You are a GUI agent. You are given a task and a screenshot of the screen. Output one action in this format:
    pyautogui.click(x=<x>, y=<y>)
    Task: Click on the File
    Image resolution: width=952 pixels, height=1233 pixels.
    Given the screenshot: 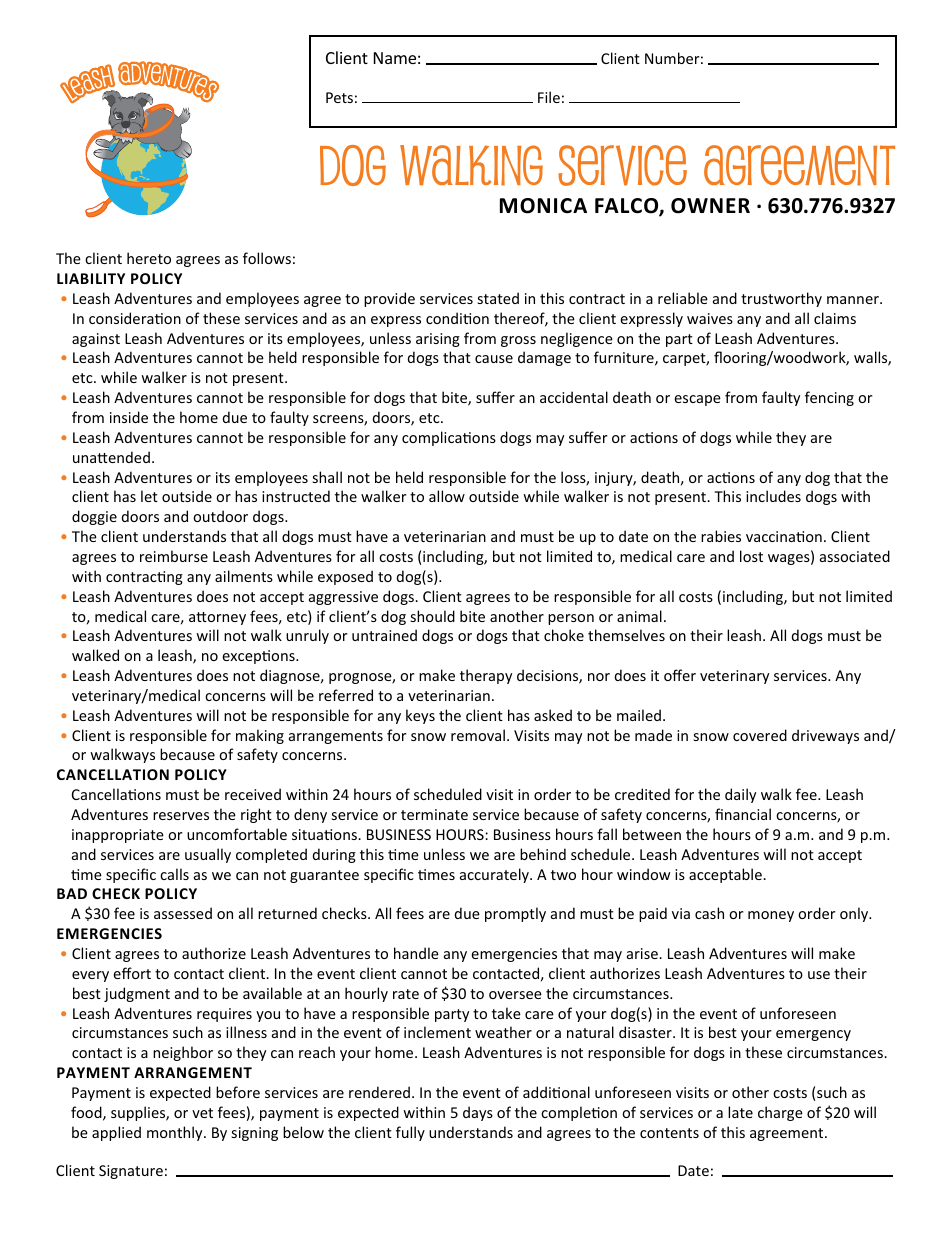 What is the action you would take?
    pyautogui.click(x=549, y=97)
